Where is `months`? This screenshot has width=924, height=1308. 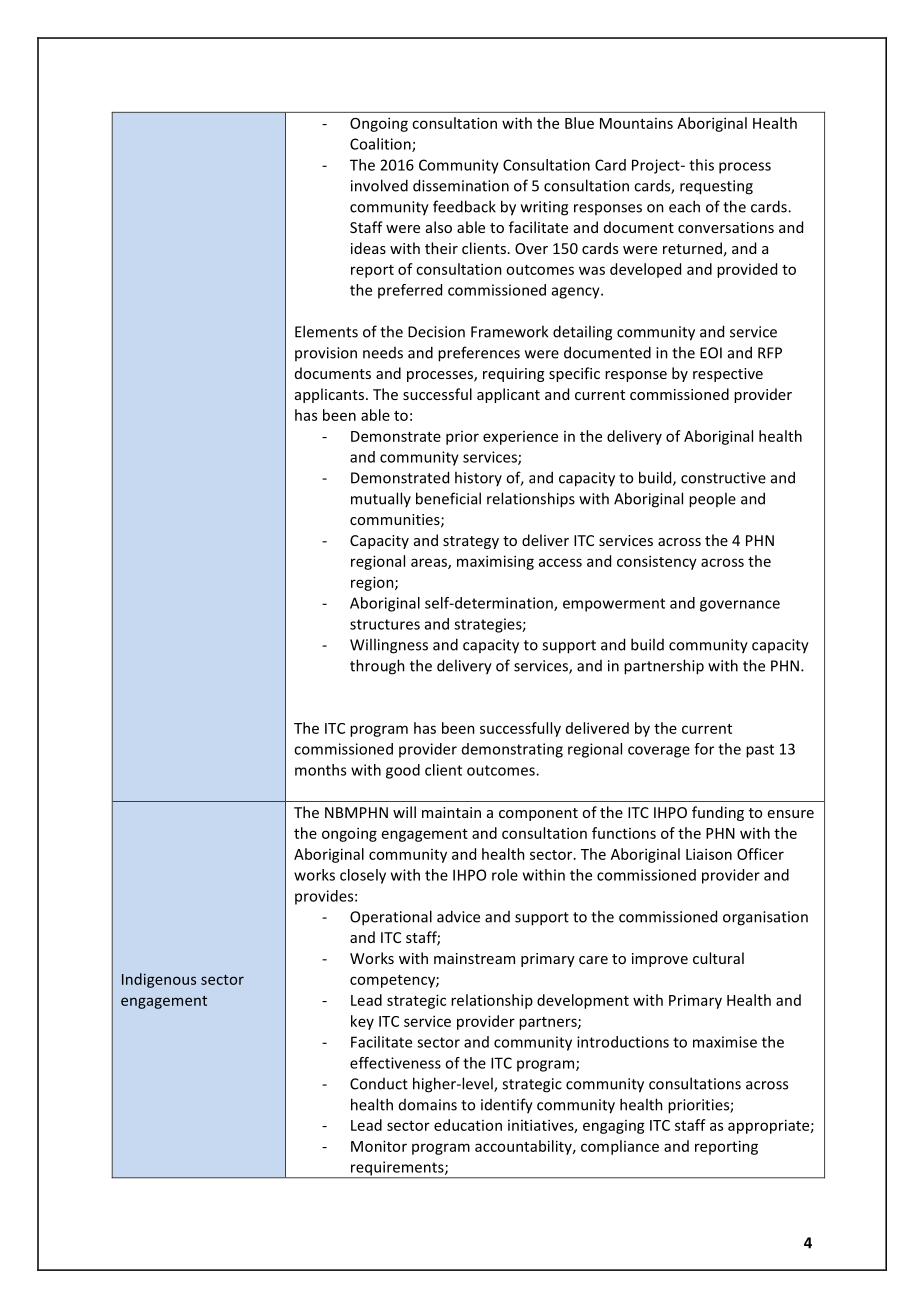
months is located at coordinates (320, 770).
